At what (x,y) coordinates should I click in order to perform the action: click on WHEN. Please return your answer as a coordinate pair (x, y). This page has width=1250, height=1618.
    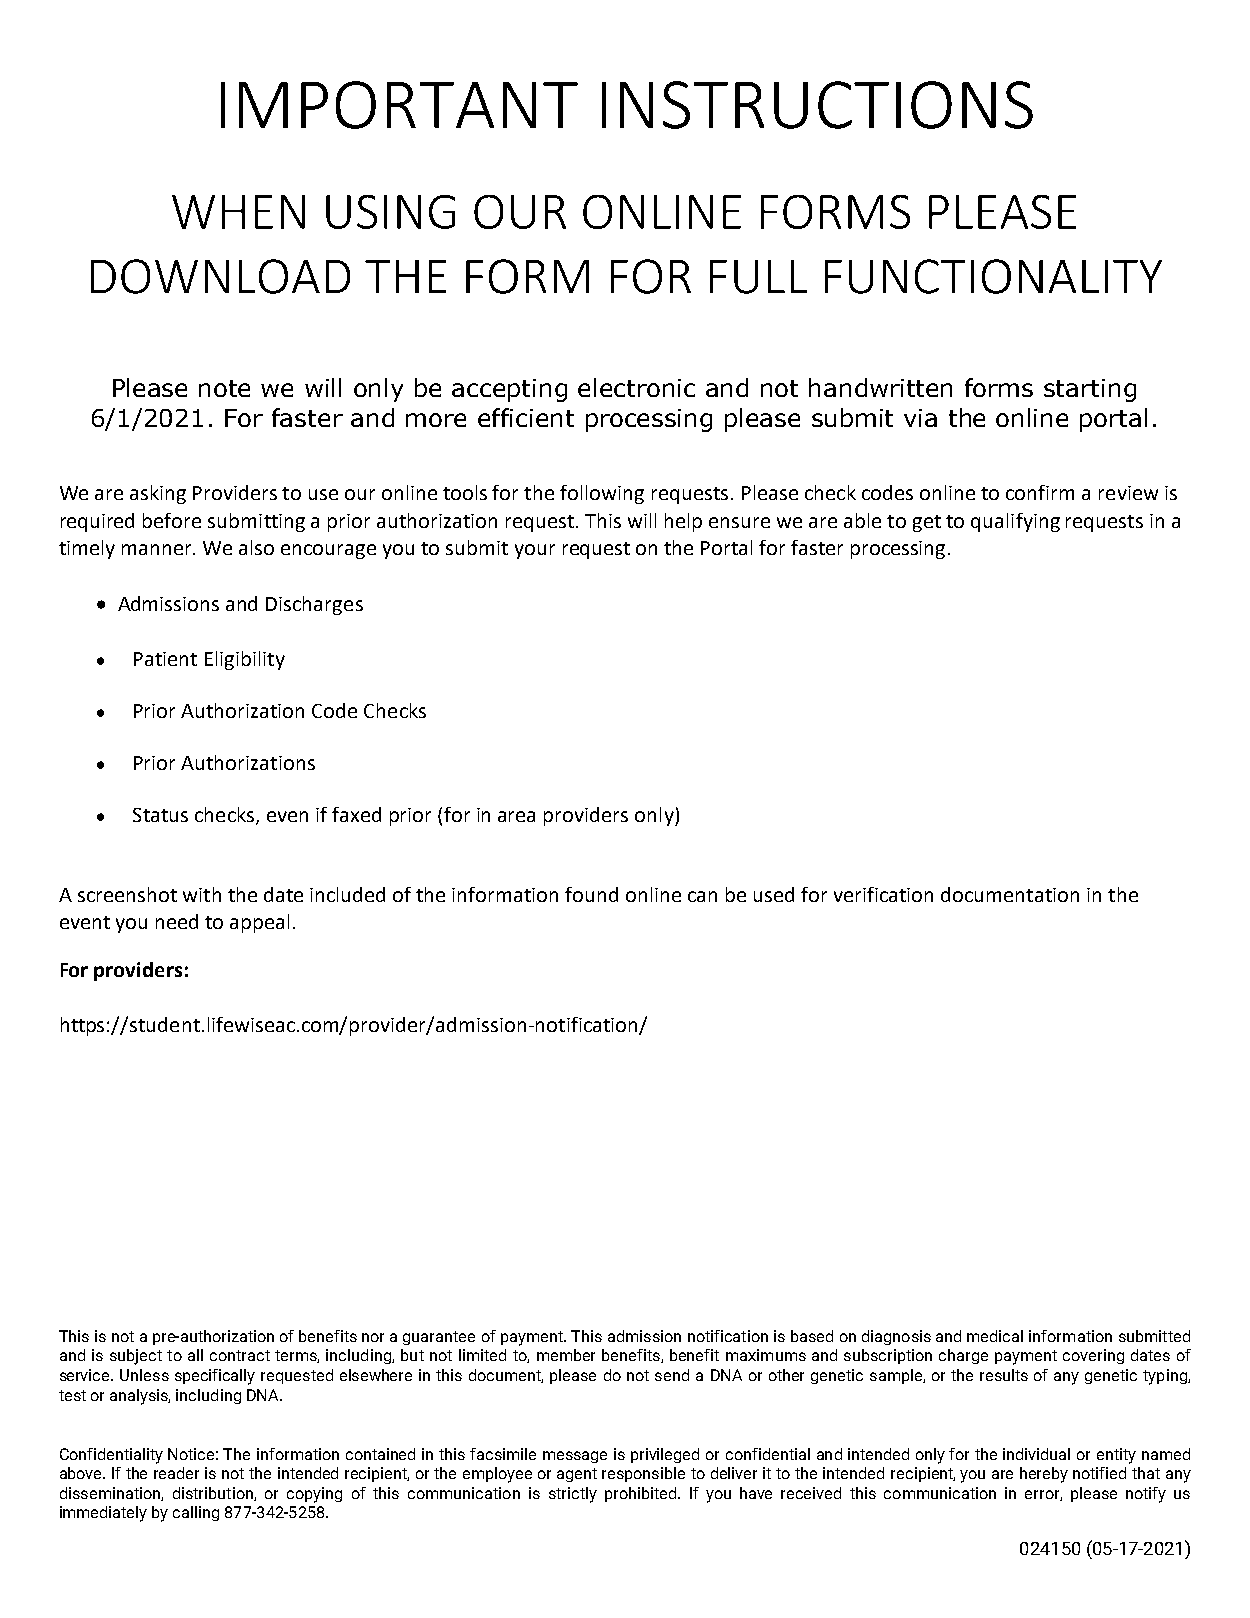
    Looking at the image, I should click on (238, 212).
